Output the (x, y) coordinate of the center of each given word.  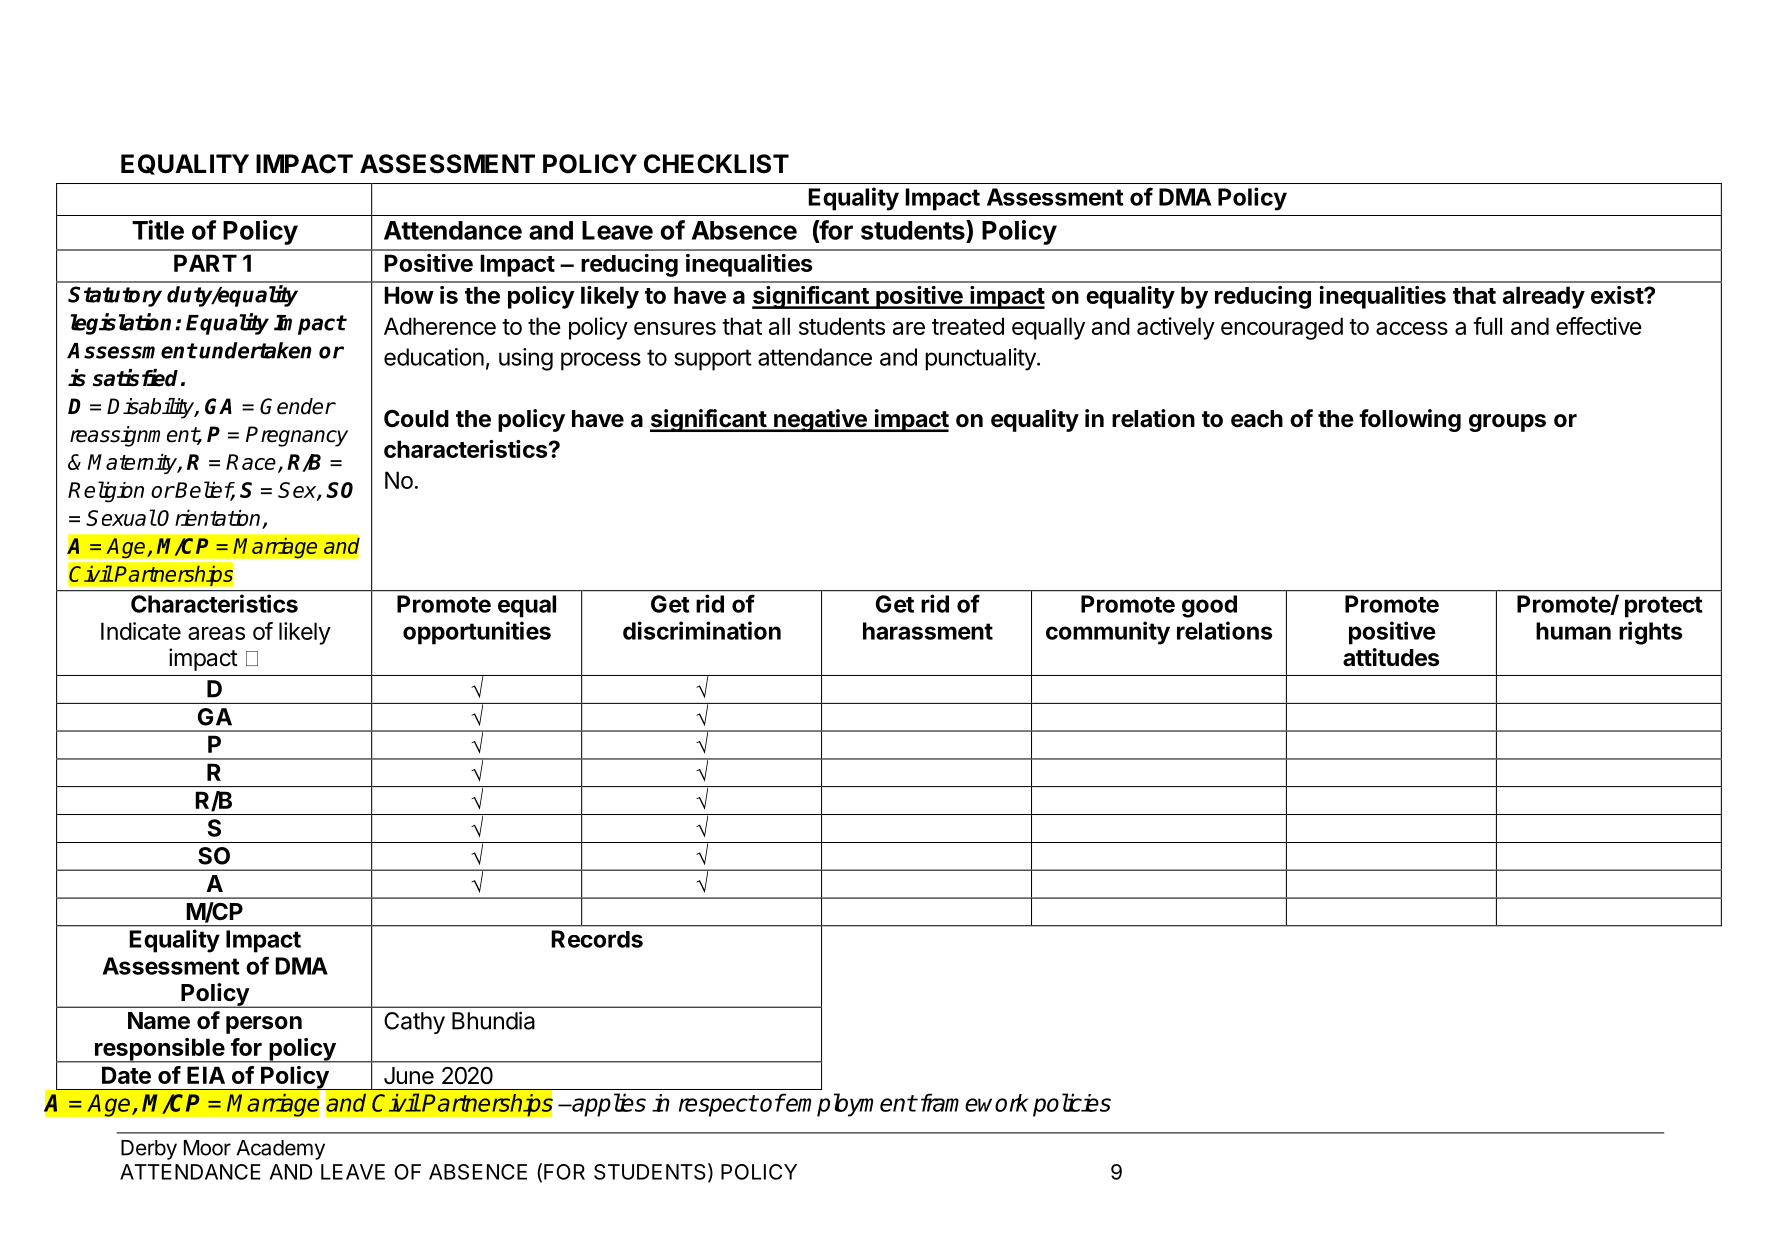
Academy (280, 1150)
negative (820, 420)
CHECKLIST (716, 164)
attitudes (1391, 657)
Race (251, 462)
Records (597, 939)
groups (1507, 423)
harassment (928, 631)
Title (158, 230)
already (1544, 297)
